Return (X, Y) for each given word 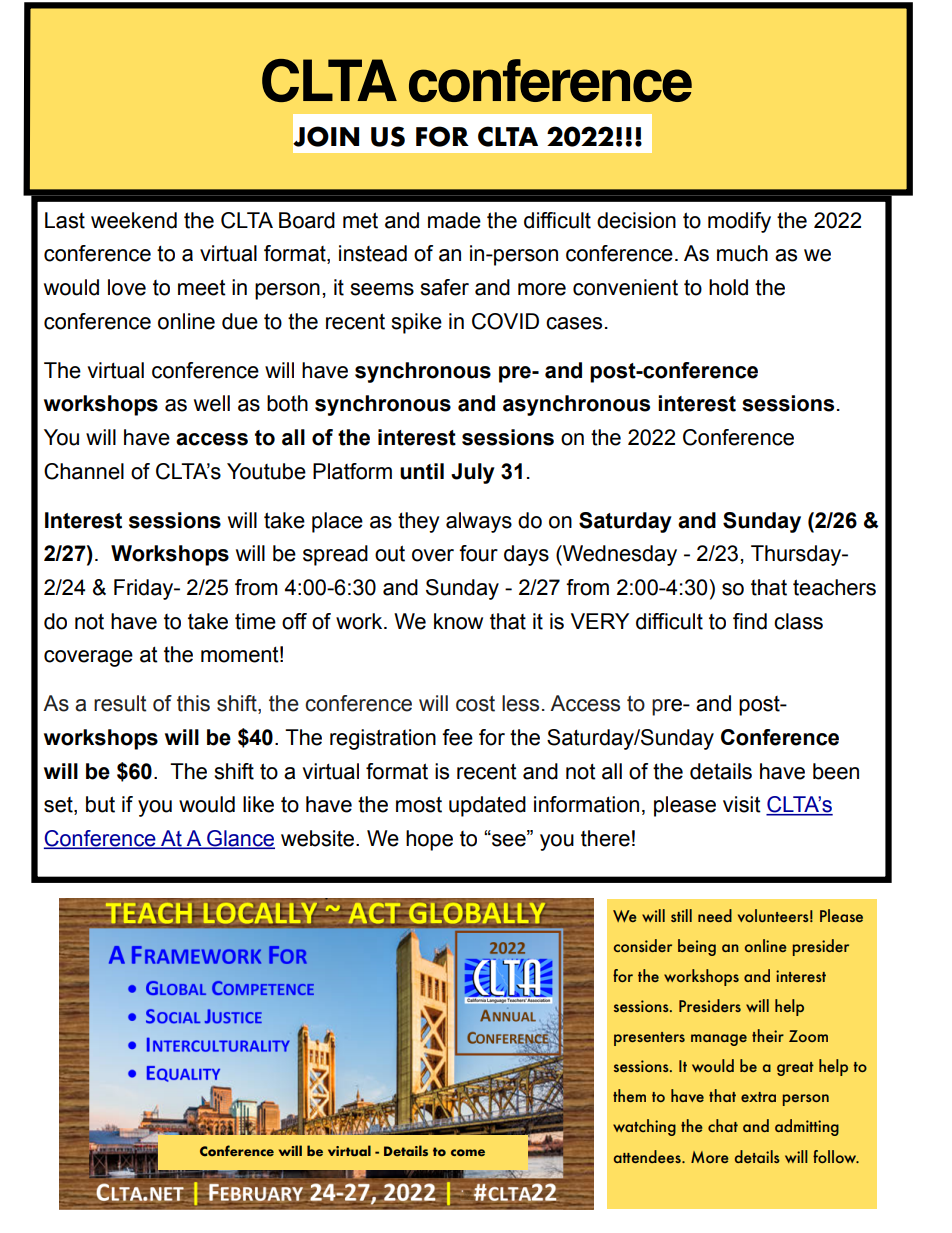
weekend (134, 220)
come (468, 1152)
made (454, 220)
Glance (240, 839)
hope (429, 840)
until (422, 471)
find (750, 621)
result (120, 703)
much (742, 253)
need (715, 915)
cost (475, 703)
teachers (834, 587)
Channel (84, 471)
